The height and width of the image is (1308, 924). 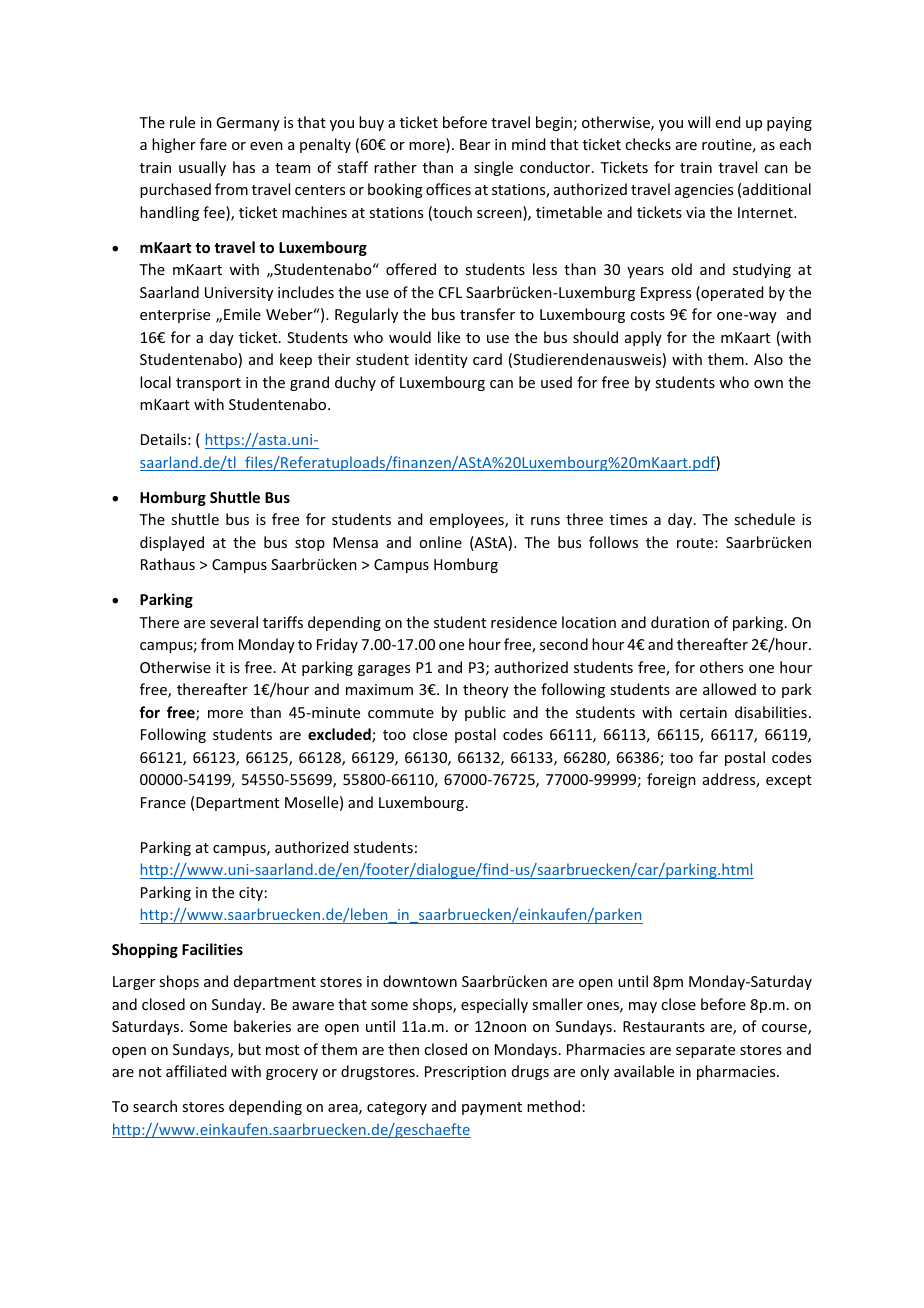 What do you see at coordinates (196, 1071) in the image?
I see `affiliated` at bounding box center [196, 1071].
